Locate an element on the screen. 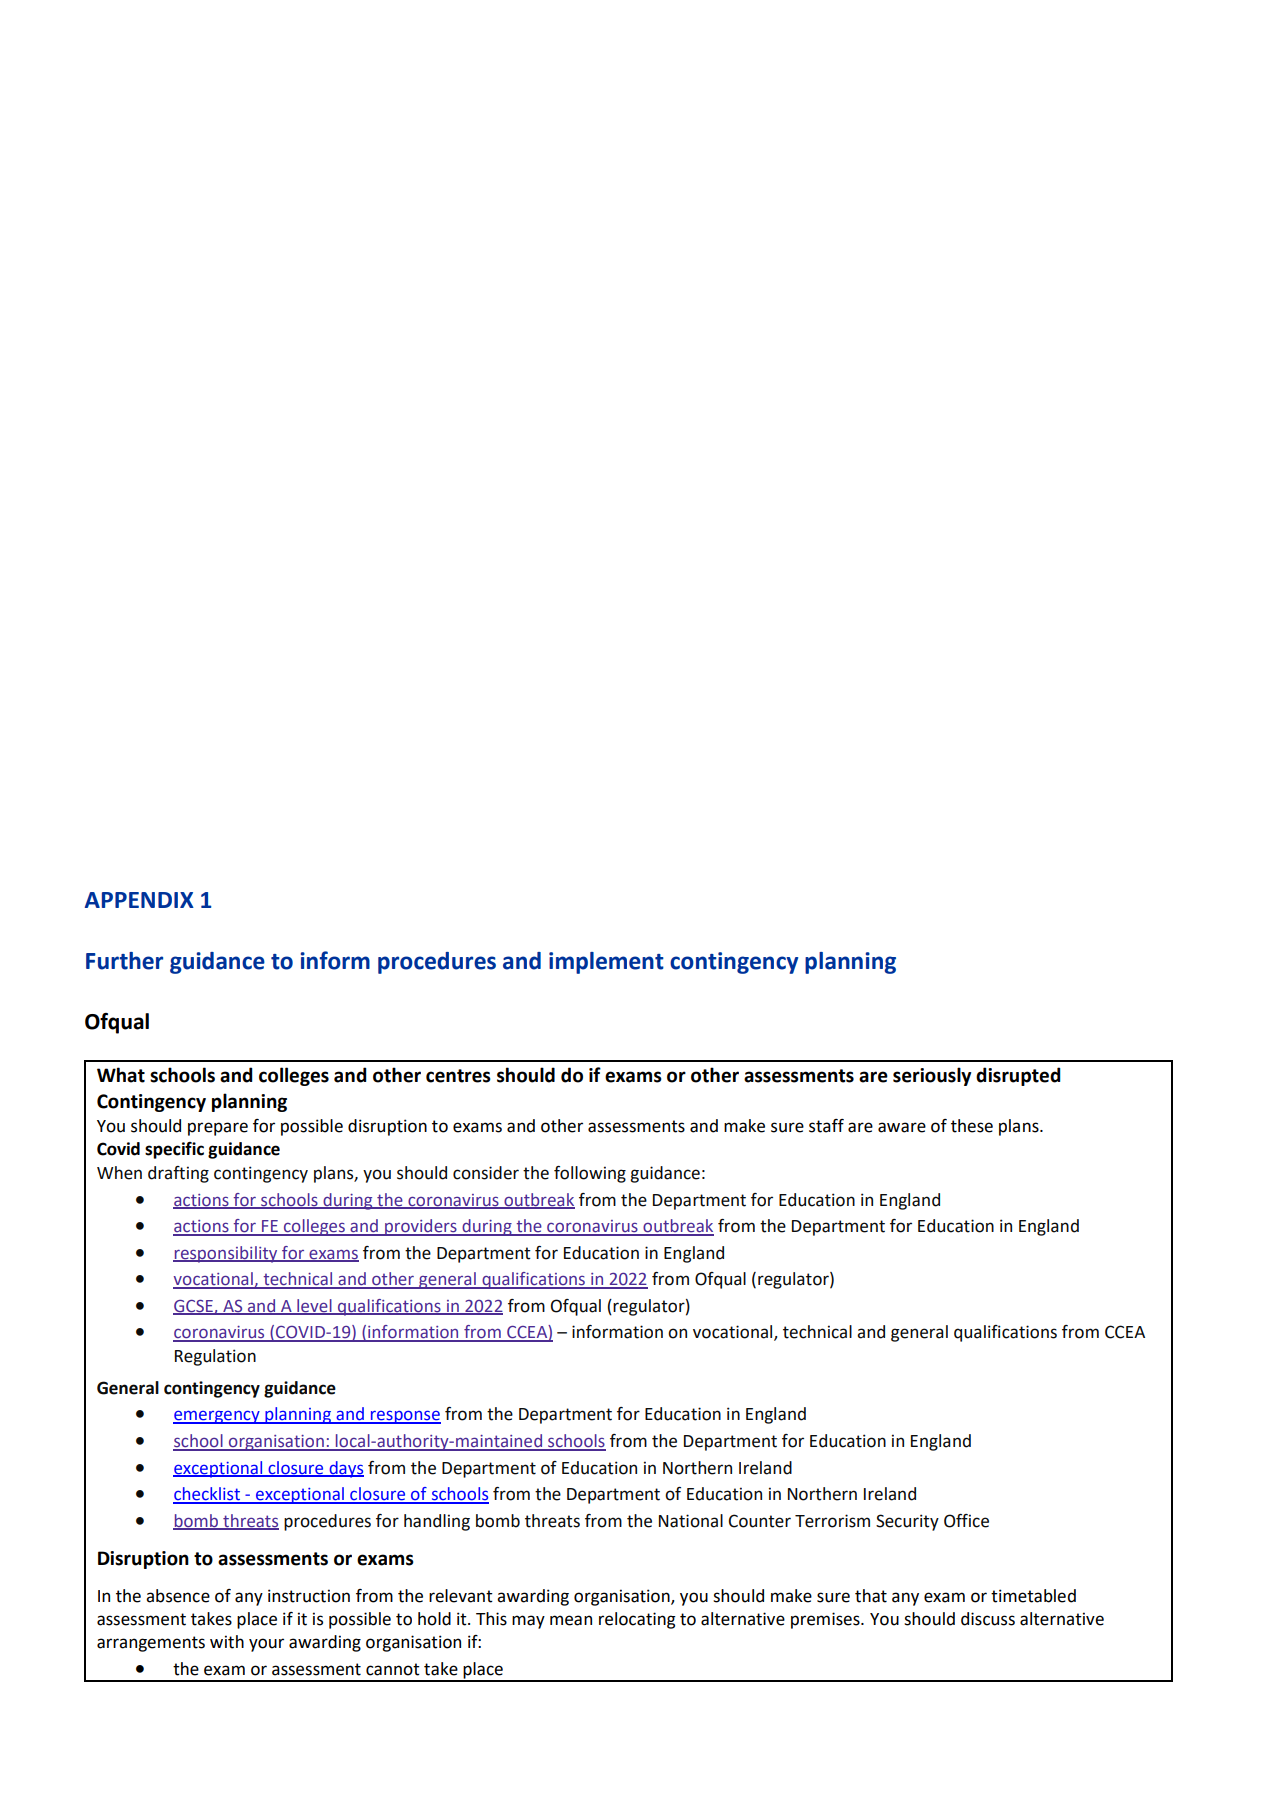 The width and height of the screenshot is (1268, 1794). providers is located at coordinates (421, 1227).
